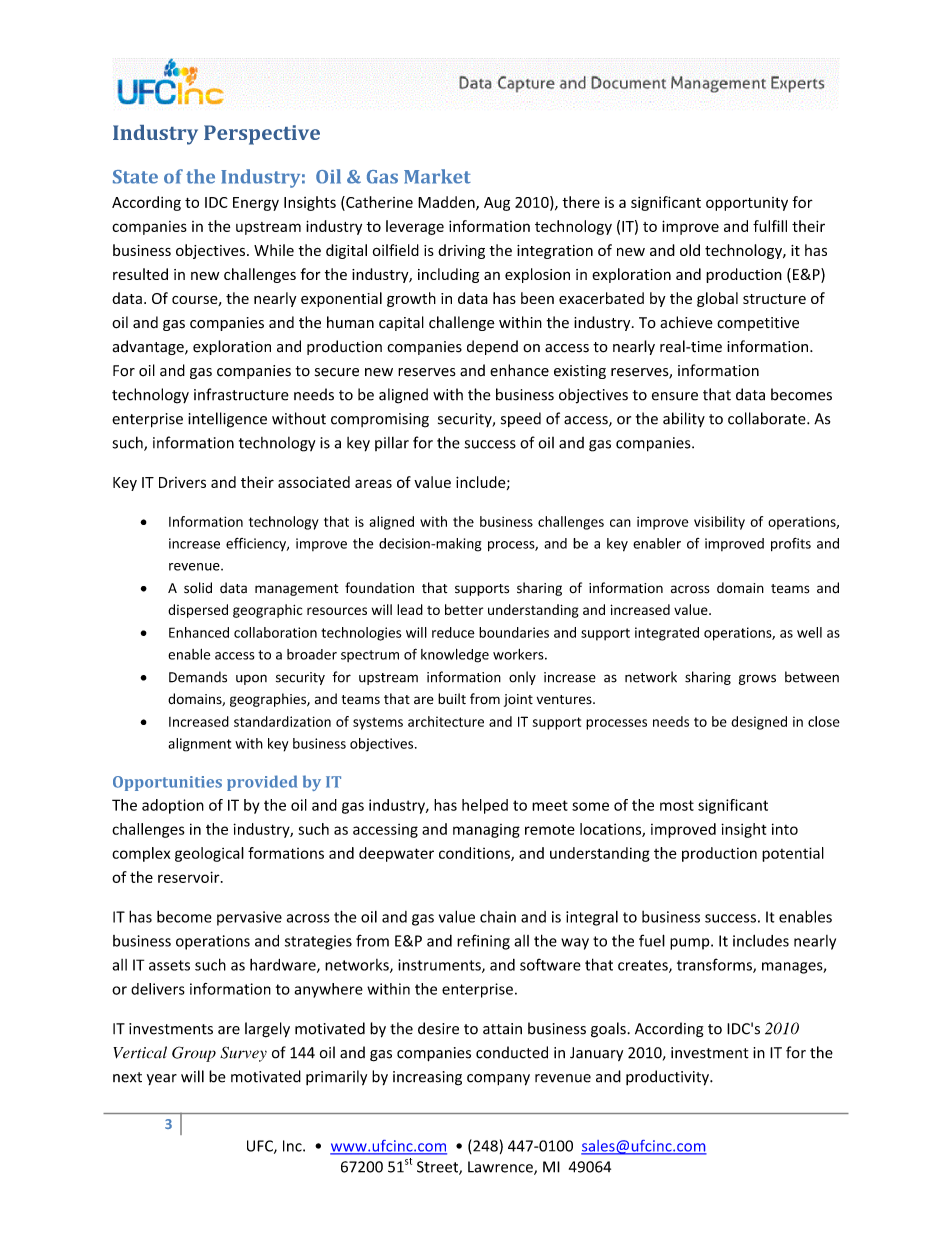  What do you see at coordinates (785, 829) in the image?
I see `into` at bounding box center [785, 829].
